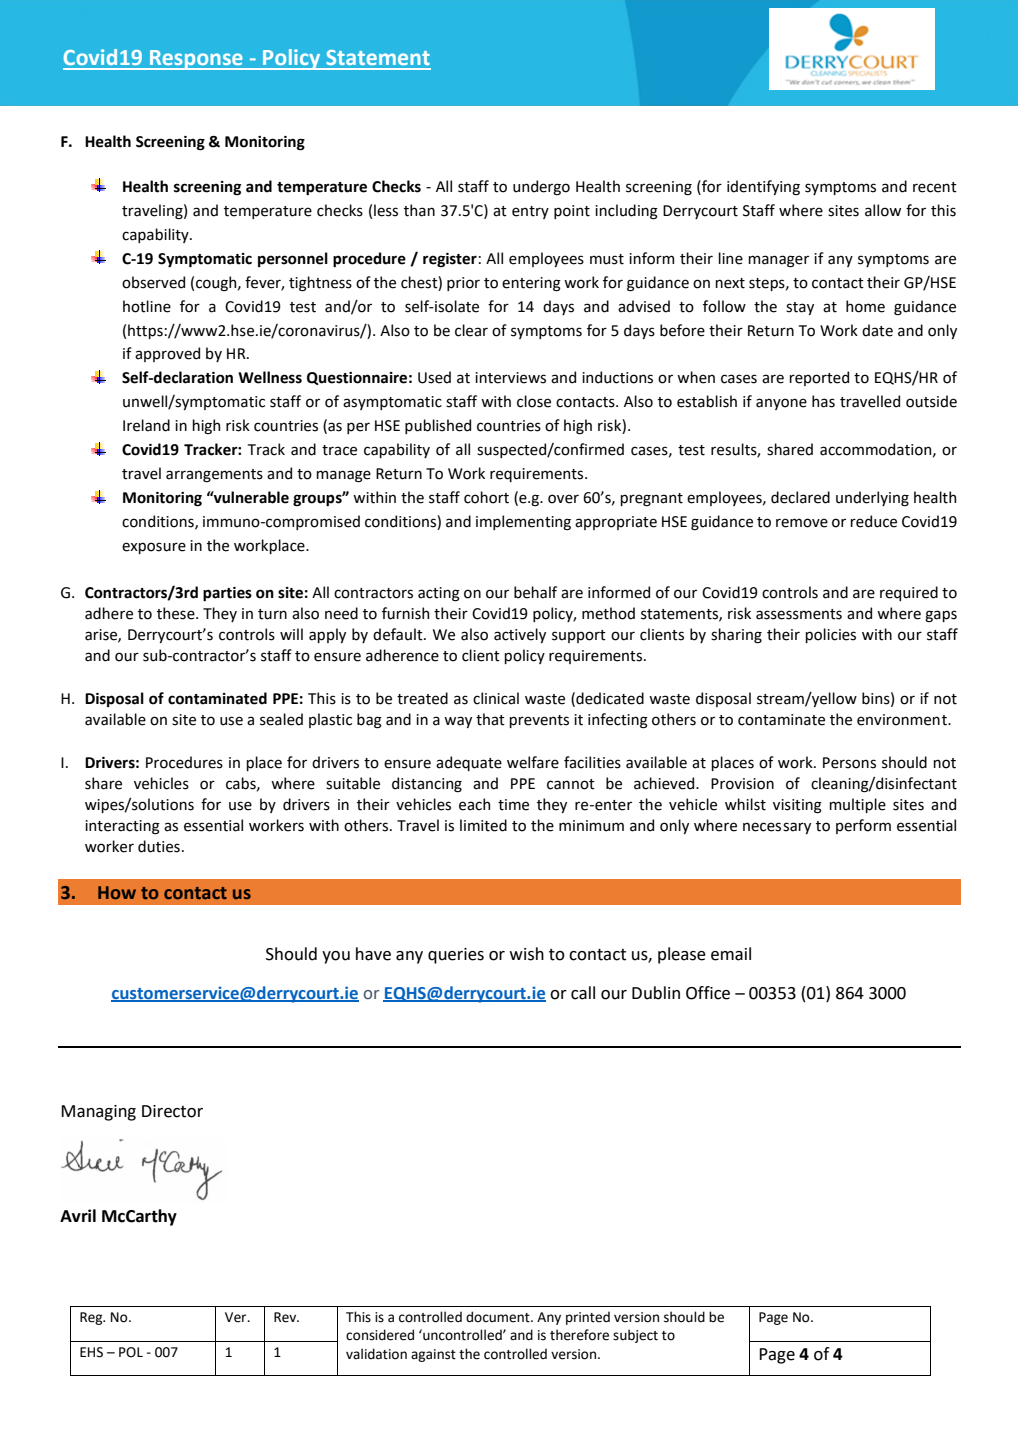 The image size is (1018, 1439). I want to click on identifying, so click(763, 187).
